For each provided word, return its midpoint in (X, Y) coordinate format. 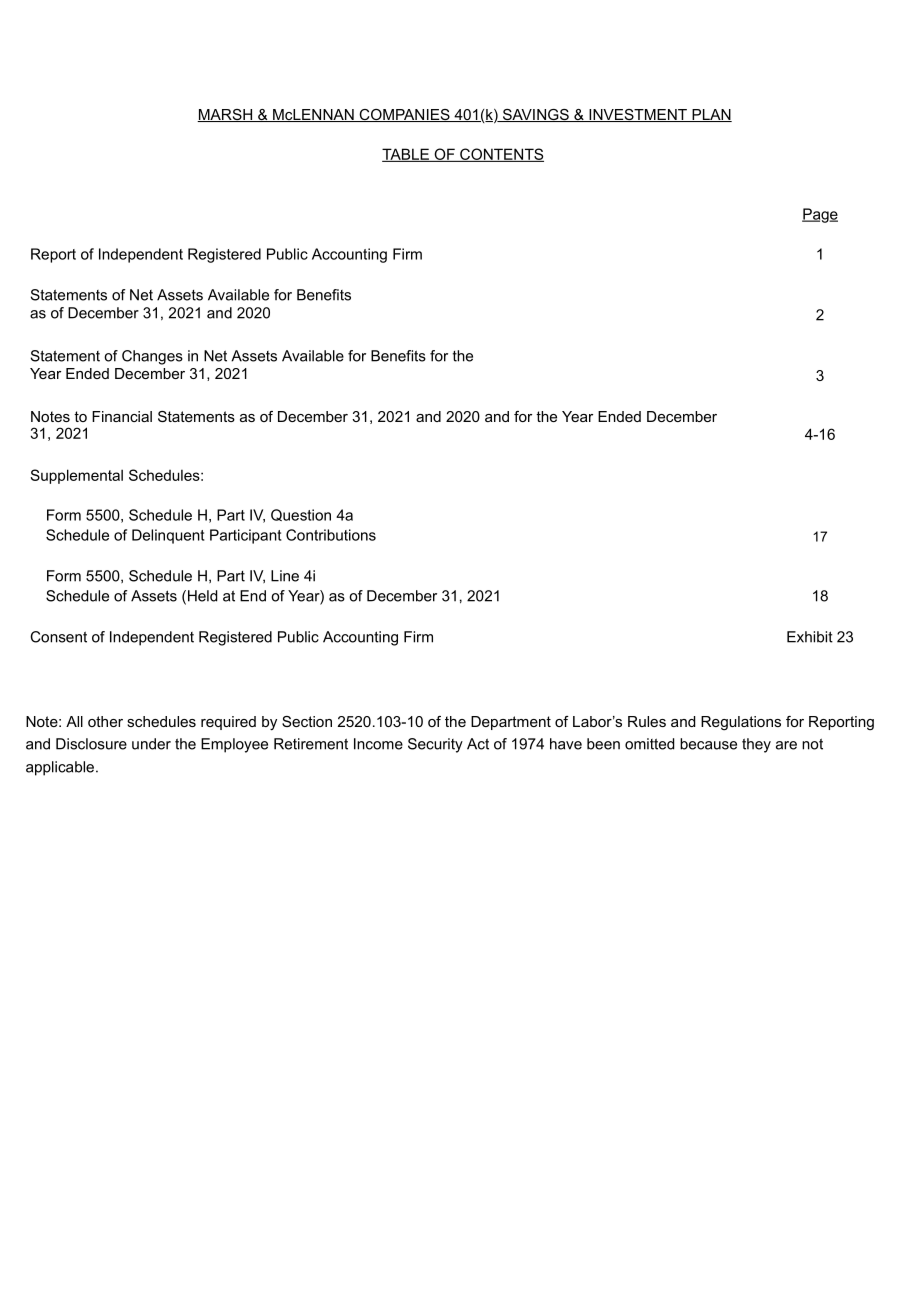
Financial (122, 416)
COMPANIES (404, 115)
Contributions (331, 535)
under (151, 744)
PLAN (711, 115)
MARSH (225, 115)
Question (301, 515)
